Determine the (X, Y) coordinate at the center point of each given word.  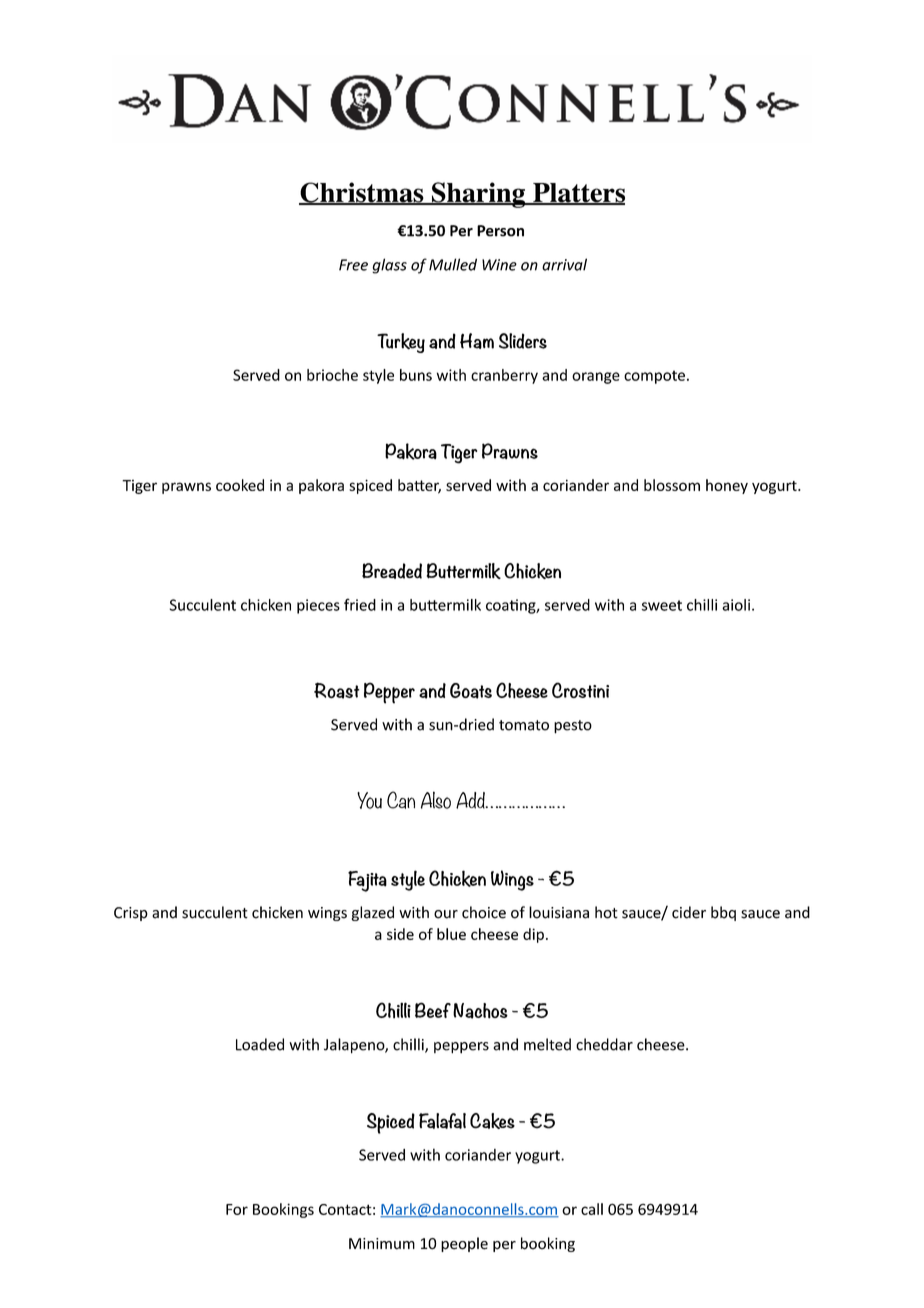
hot (606, 912)
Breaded (392, 571)
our (446, 914)
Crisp (131, 914)
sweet (662, 605)
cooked (240, 485)
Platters (578, 194)
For (237, 1209)
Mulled (453, 264)
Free (353, 265)
